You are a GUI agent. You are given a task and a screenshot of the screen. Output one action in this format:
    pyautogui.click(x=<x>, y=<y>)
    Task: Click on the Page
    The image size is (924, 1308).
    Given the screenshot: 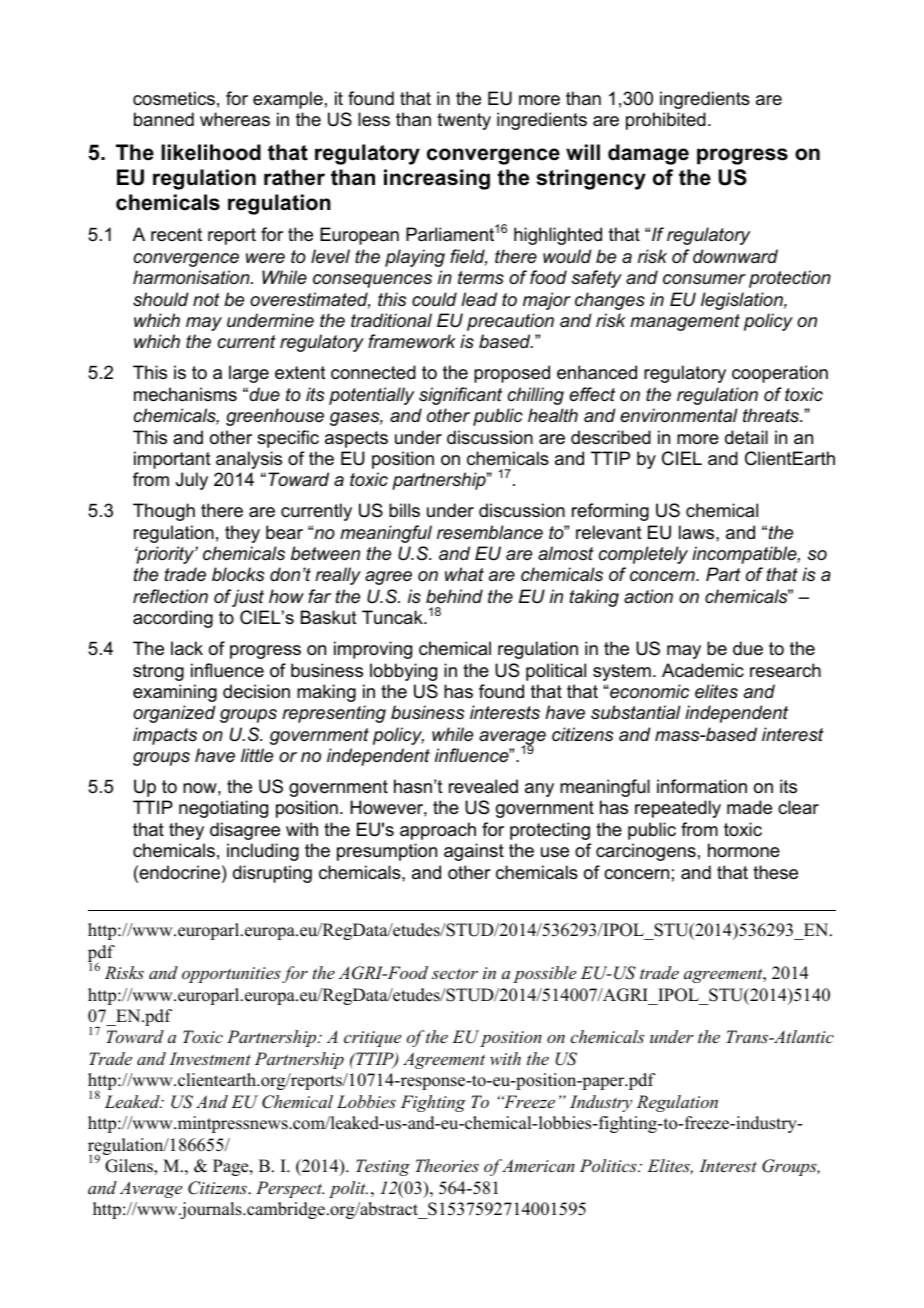 What is the action you would take?
    pyautogui.click(x=232, y=1167)
